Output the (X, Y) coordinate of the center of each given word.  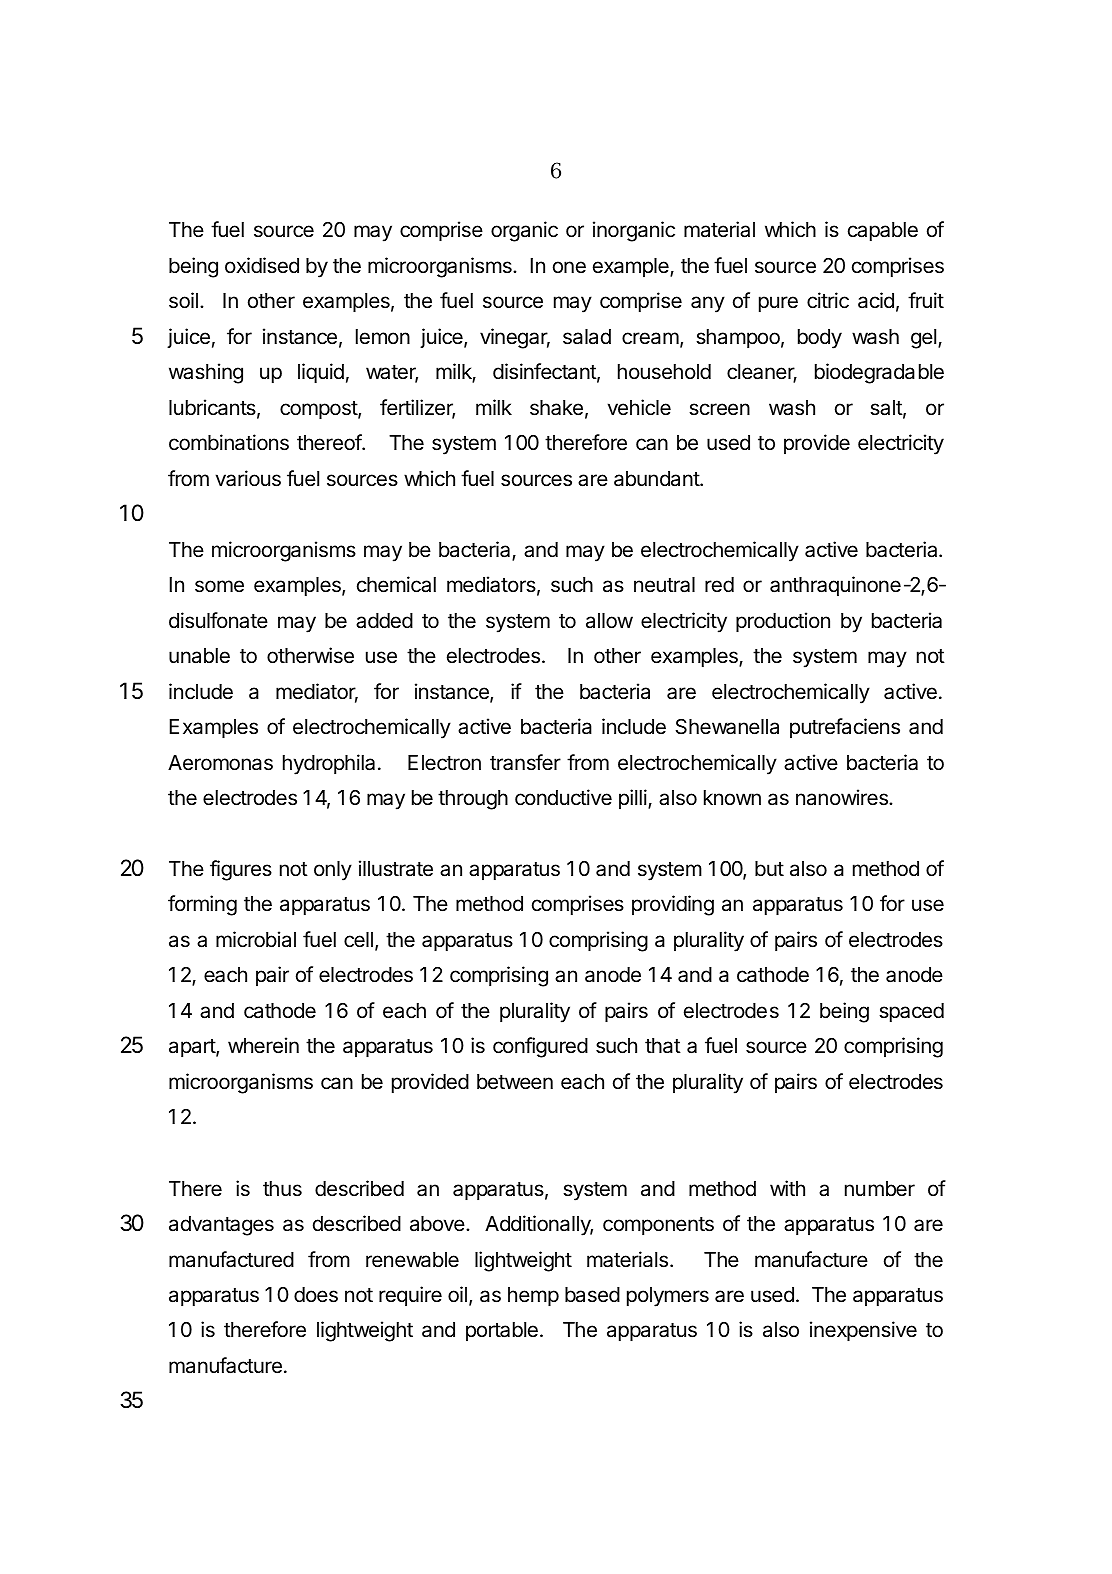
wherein (263, 1045)
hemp (533, 1297)
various (248, 478)
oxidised (262, 265)
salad (587, 337)
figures (241, 870)
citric (828, 300)
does (316, 1295)
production (783, 622)
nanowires (843, 797)
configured (540, 1047)
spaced (911, 1013)
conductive (563, 797)
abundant (657, 479)
